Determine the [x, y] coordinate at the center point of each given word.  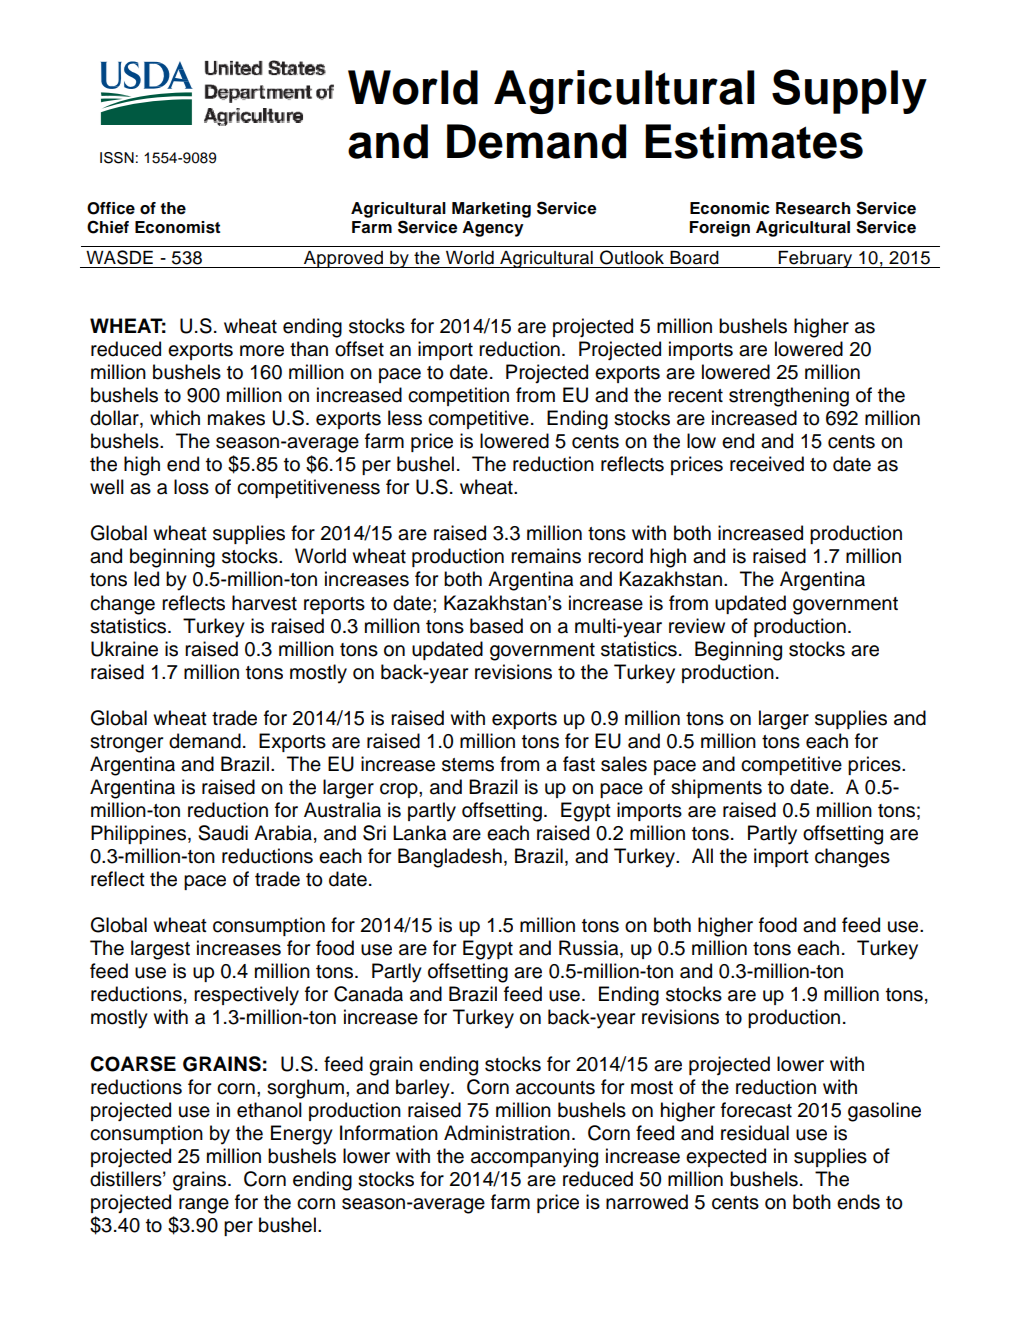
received [767, 464]
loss [191, 487]
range [204, 1206]
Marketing [491, 210]
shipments [716, 788]
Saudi [223, 833]
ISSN [117, 158]
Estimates [754, 141]
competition [458, 396]
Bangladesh [450, 858]
